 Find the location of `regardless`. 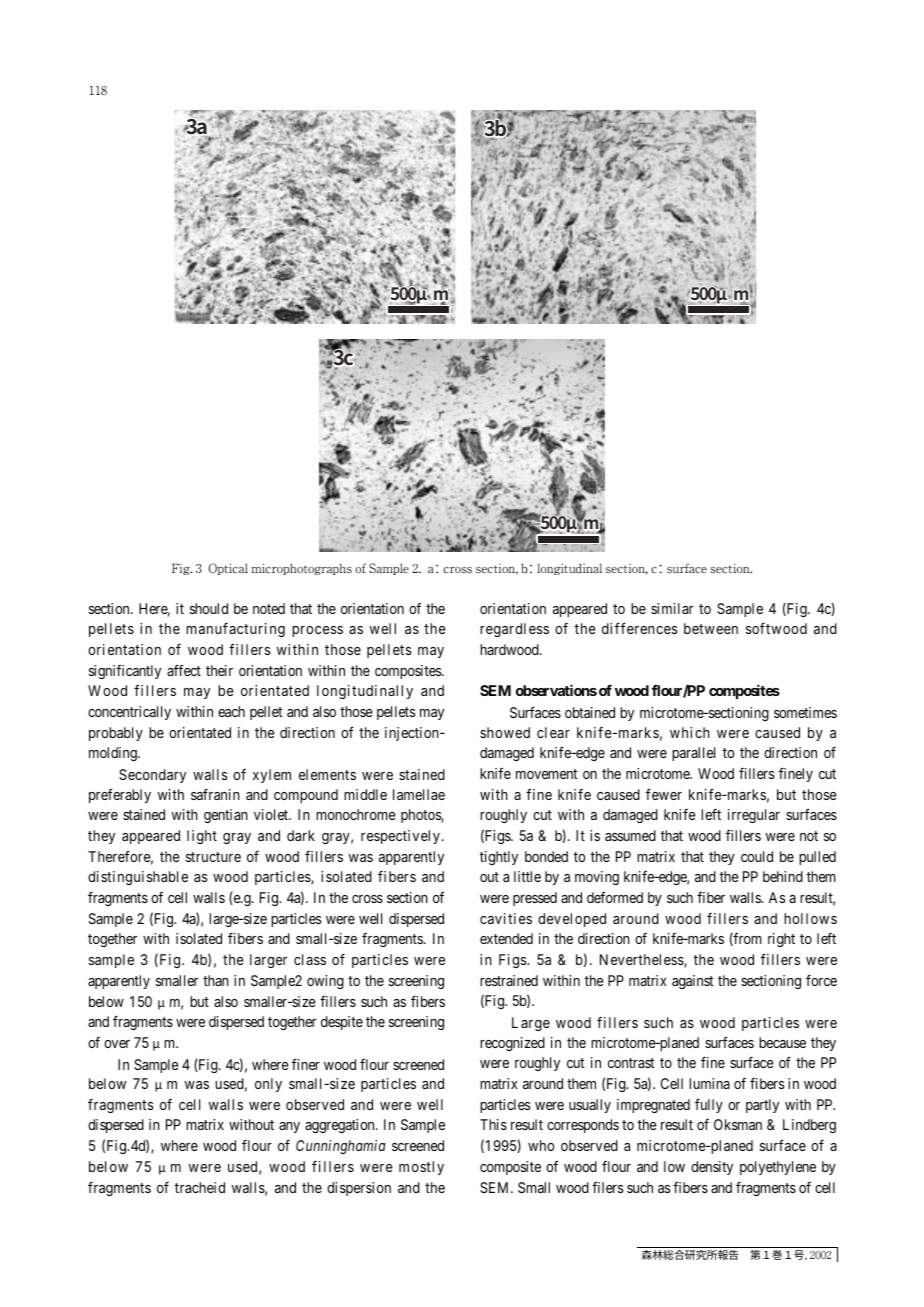

regardless is located at coordinates (514, 630).
